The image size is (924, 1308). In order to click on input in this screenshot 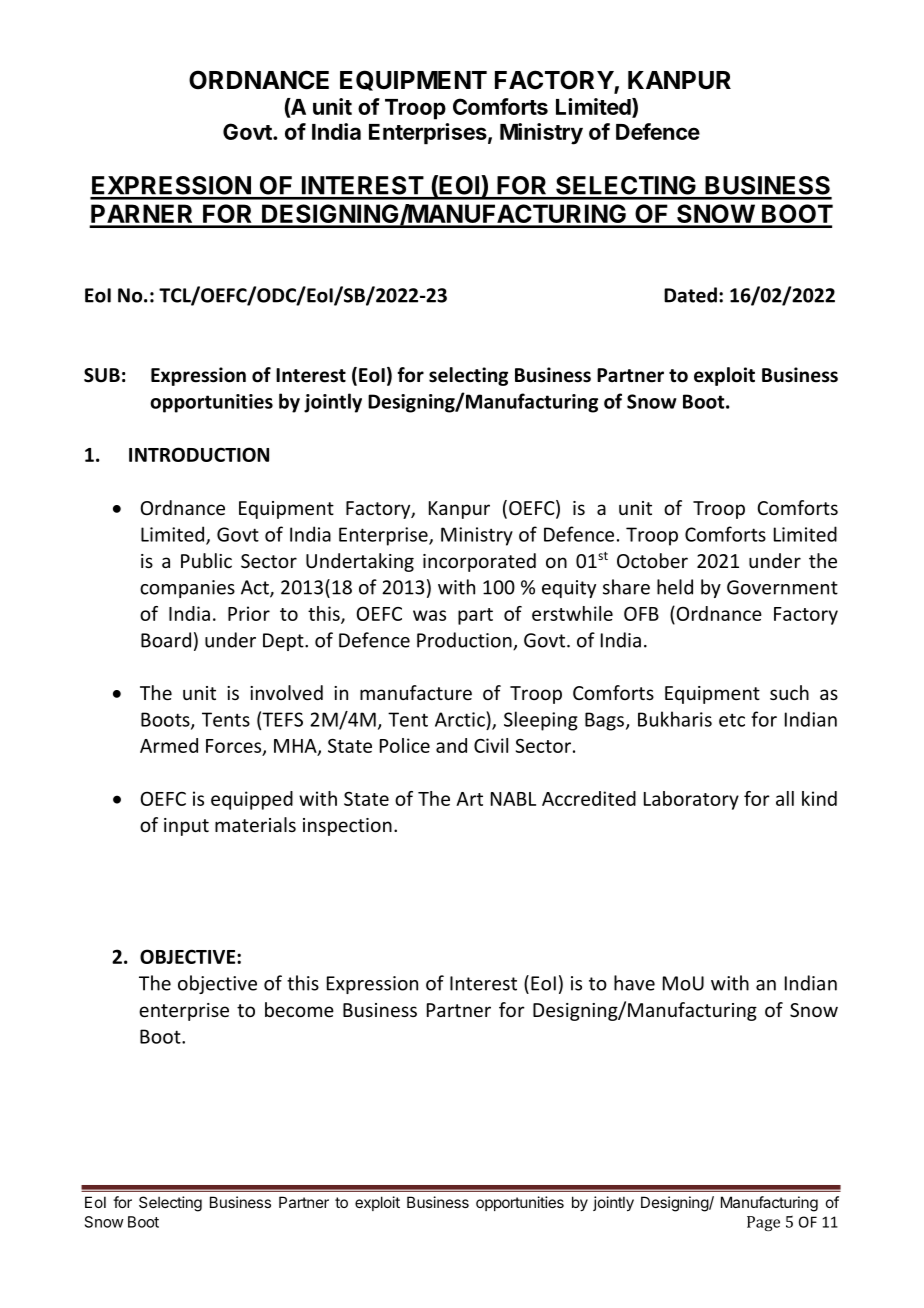, I will do `click(186, 827)`.
